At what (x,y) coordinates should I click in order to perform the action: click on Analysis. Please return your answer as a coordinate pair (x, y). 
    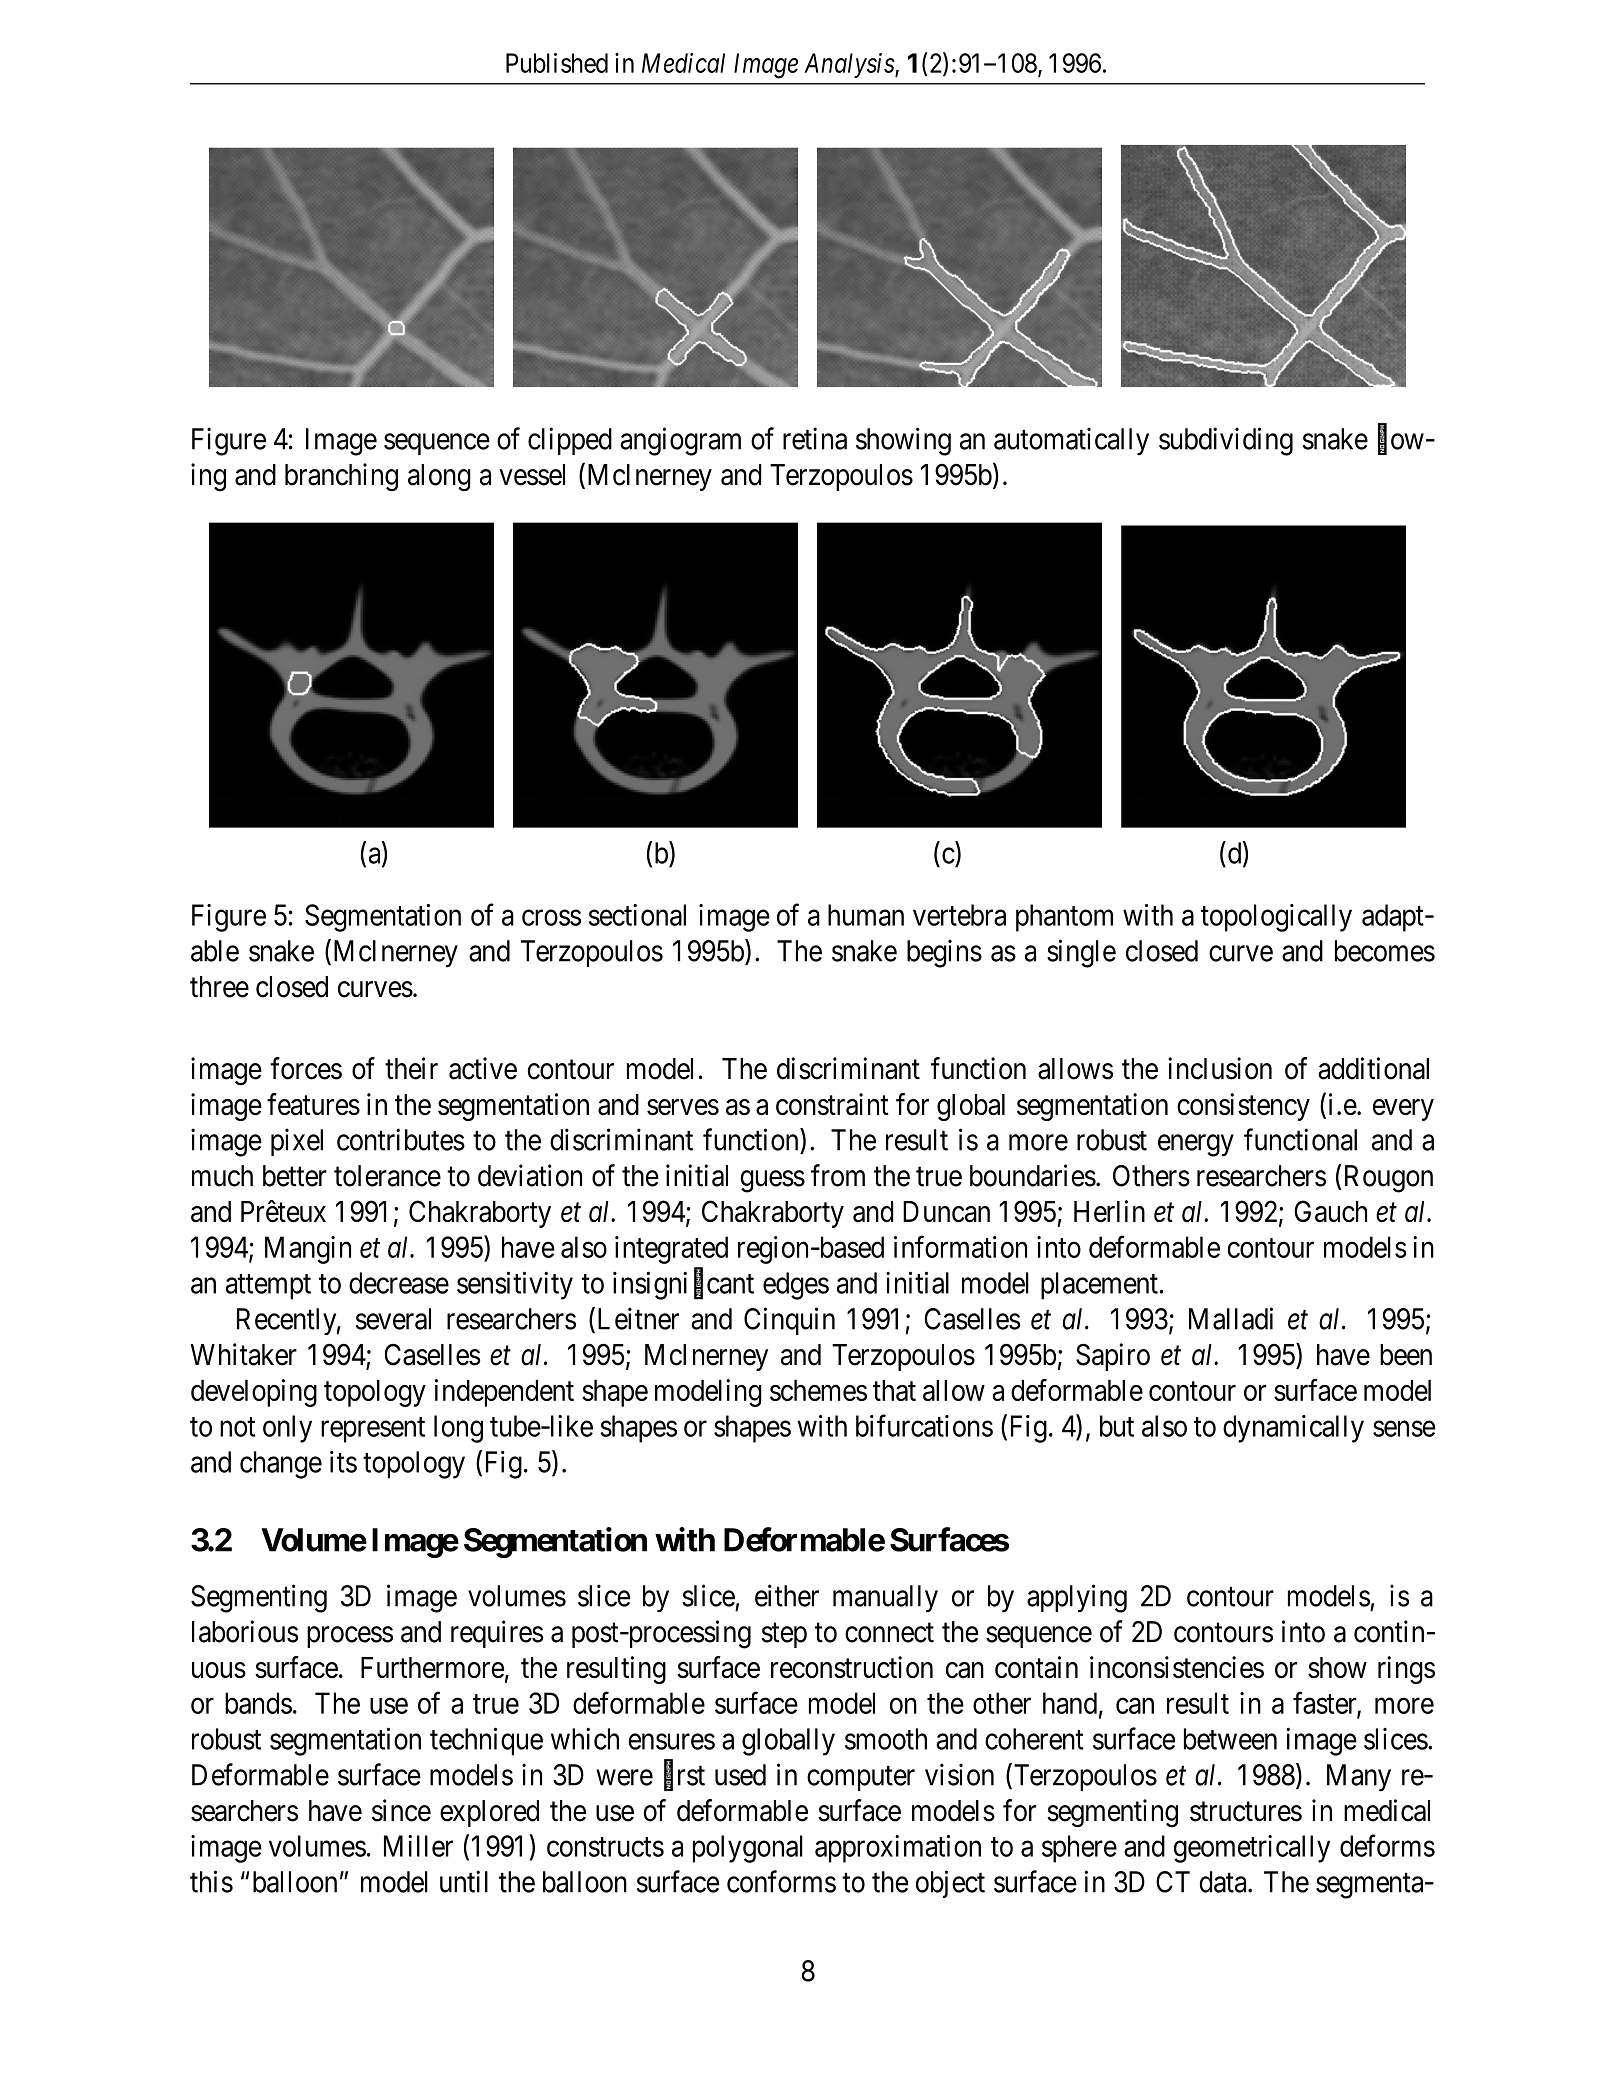
    Looking at the image, I should click on (850, 65).
